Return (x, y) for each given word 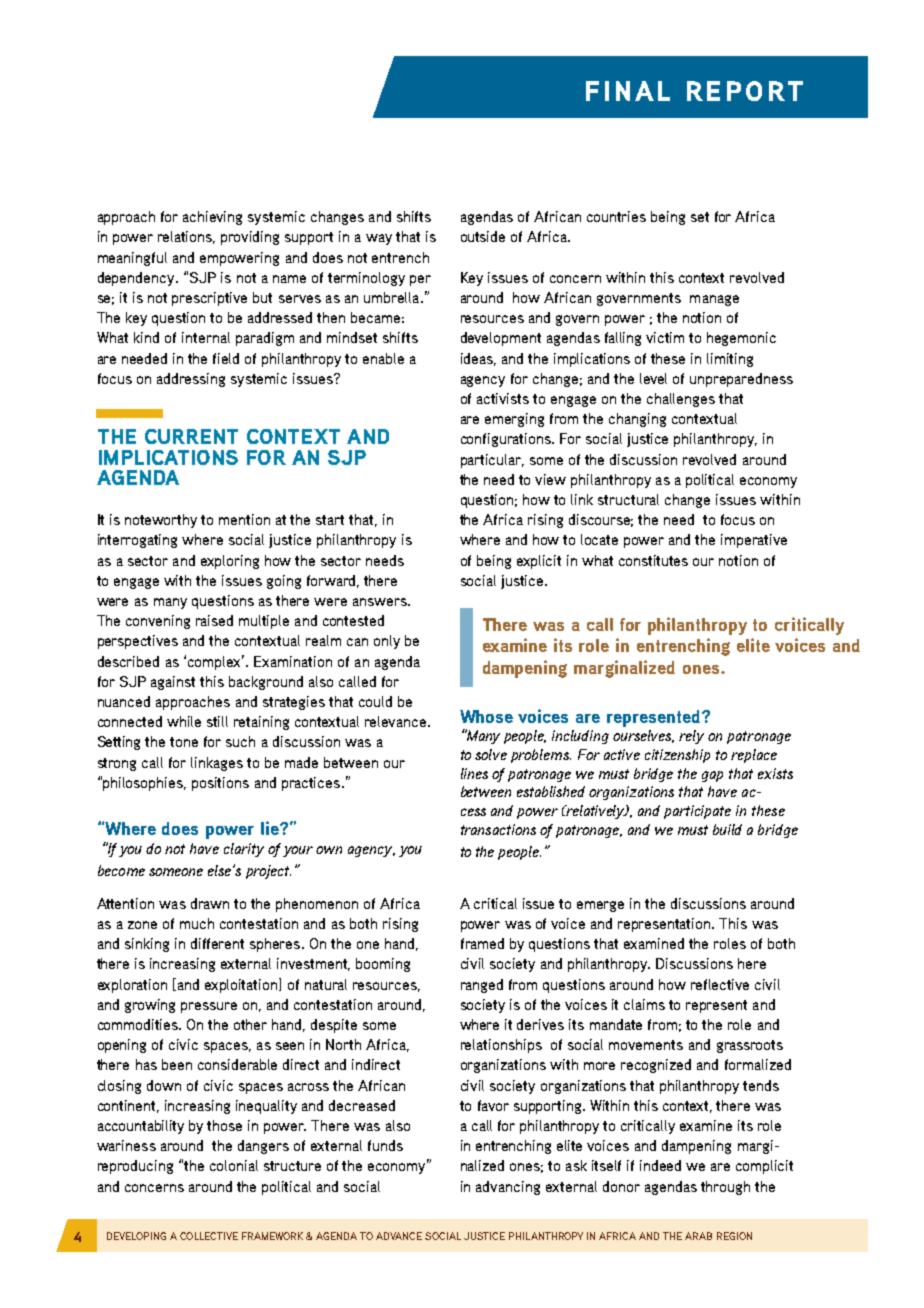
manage (714, 300)
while (184, 721)
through (725, 1188)
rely (691, 737)
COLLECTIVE (209, 1236)
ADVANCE (399, 1236)
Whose (486, 716)
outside (483, 236)
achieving (212, 218)
